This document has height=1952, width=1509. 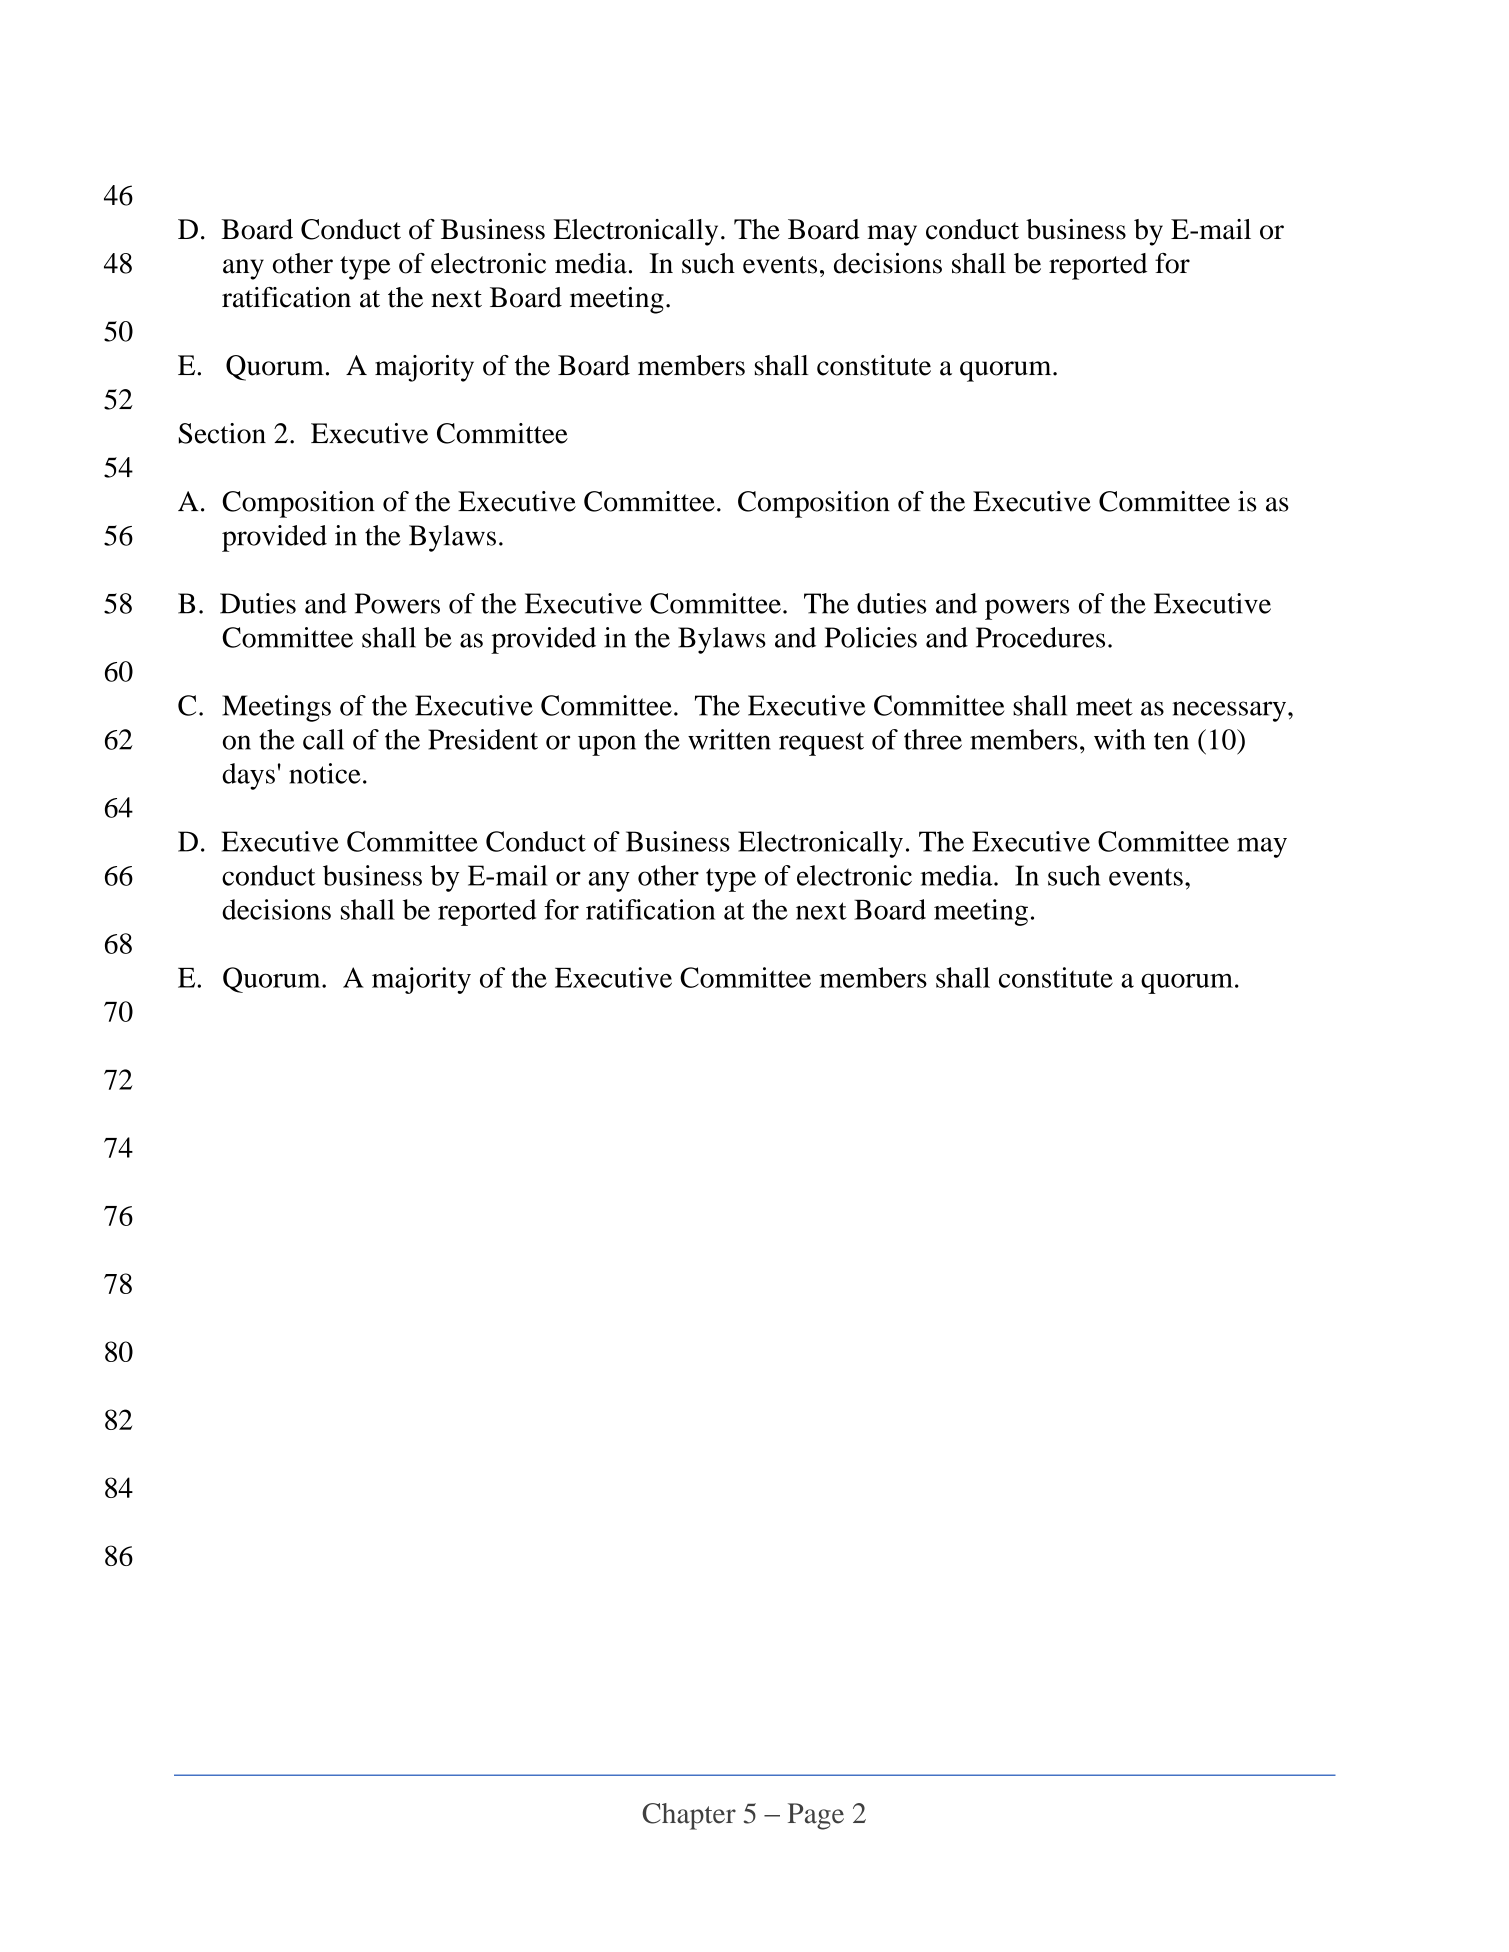 I want to click on notice, so click(x=325, y=773).
